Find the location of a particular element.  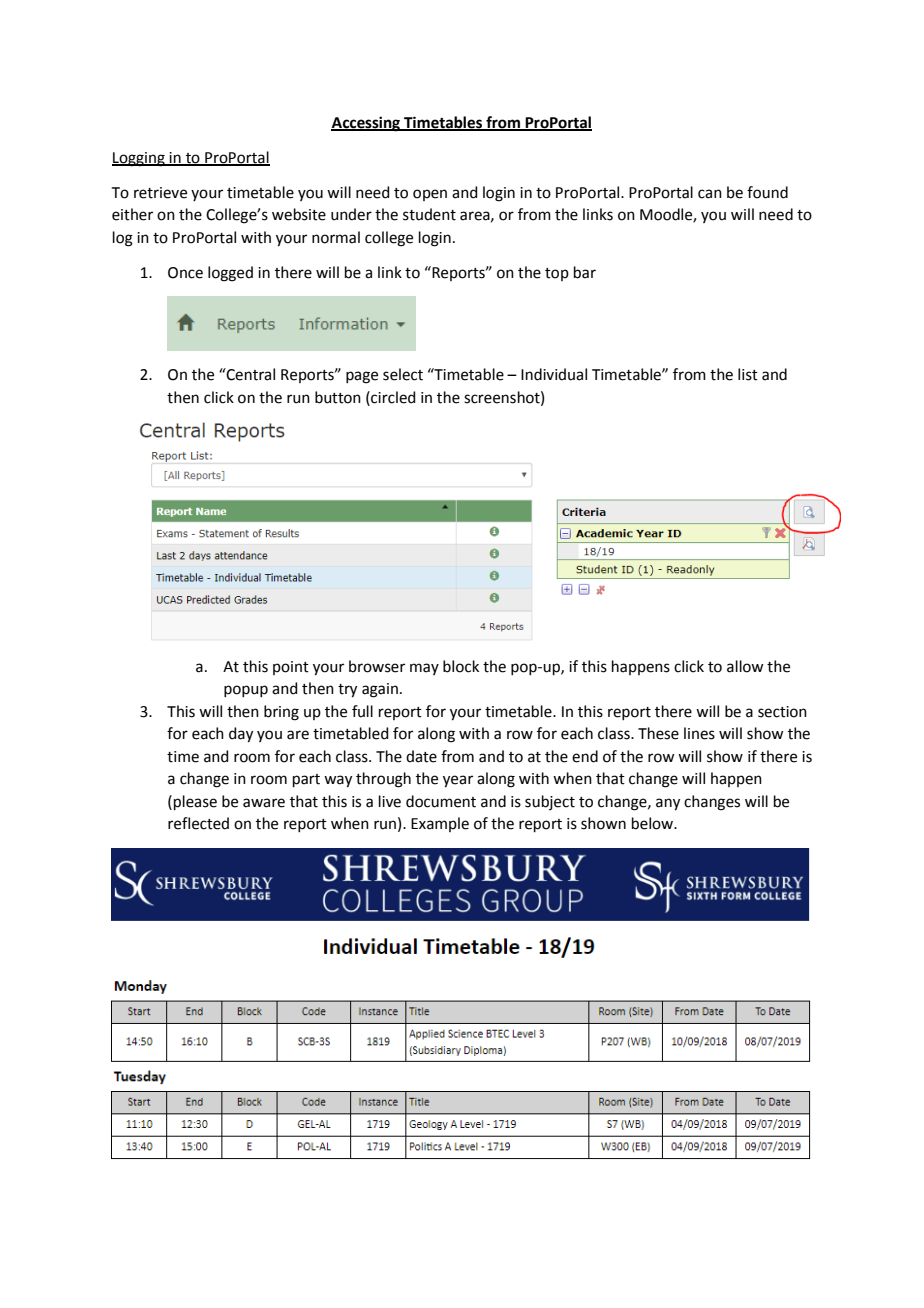

page is located at coordinates (362, 377).
